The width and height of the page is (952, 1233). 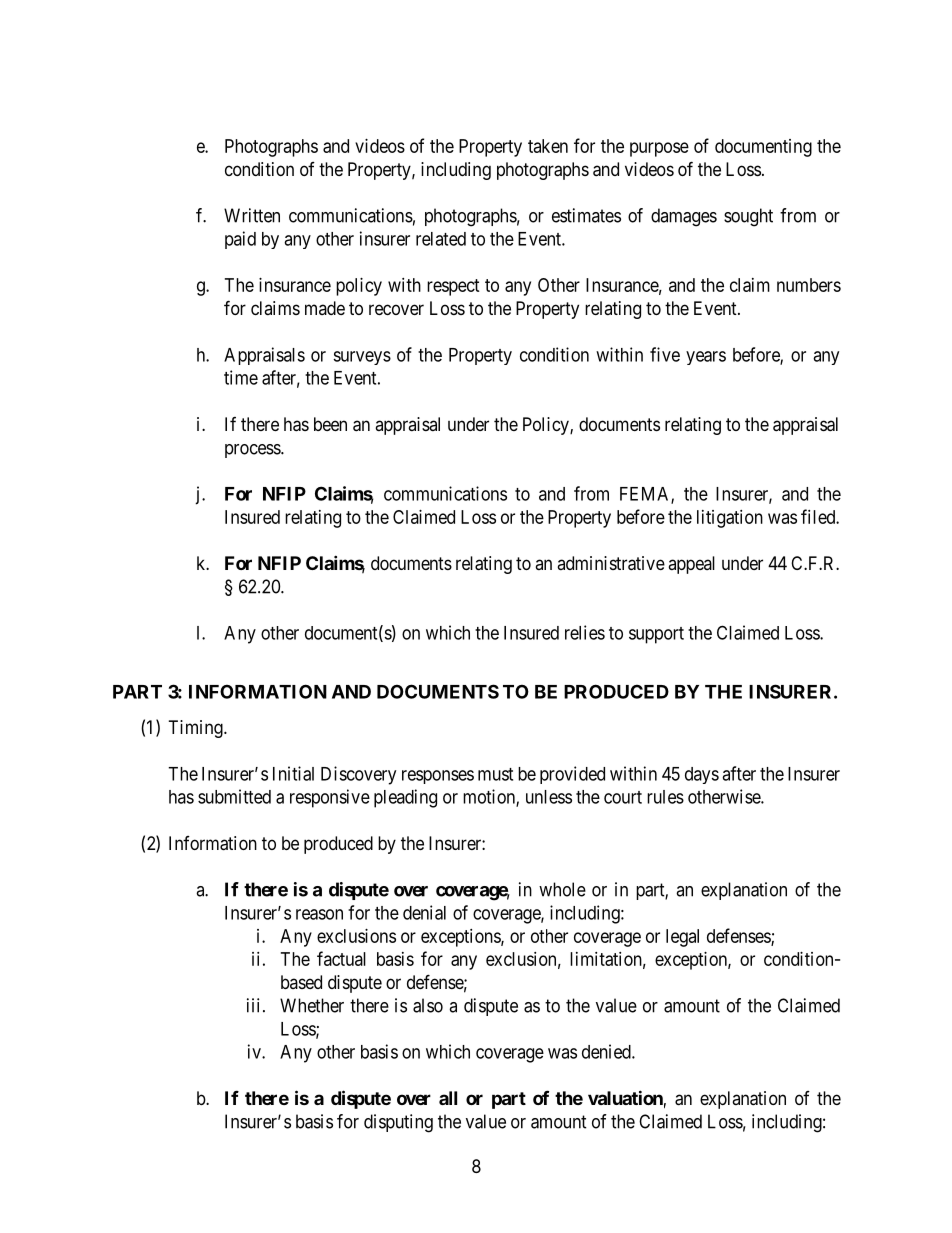 I want to click on litigation, so click(x=730, y=519).
